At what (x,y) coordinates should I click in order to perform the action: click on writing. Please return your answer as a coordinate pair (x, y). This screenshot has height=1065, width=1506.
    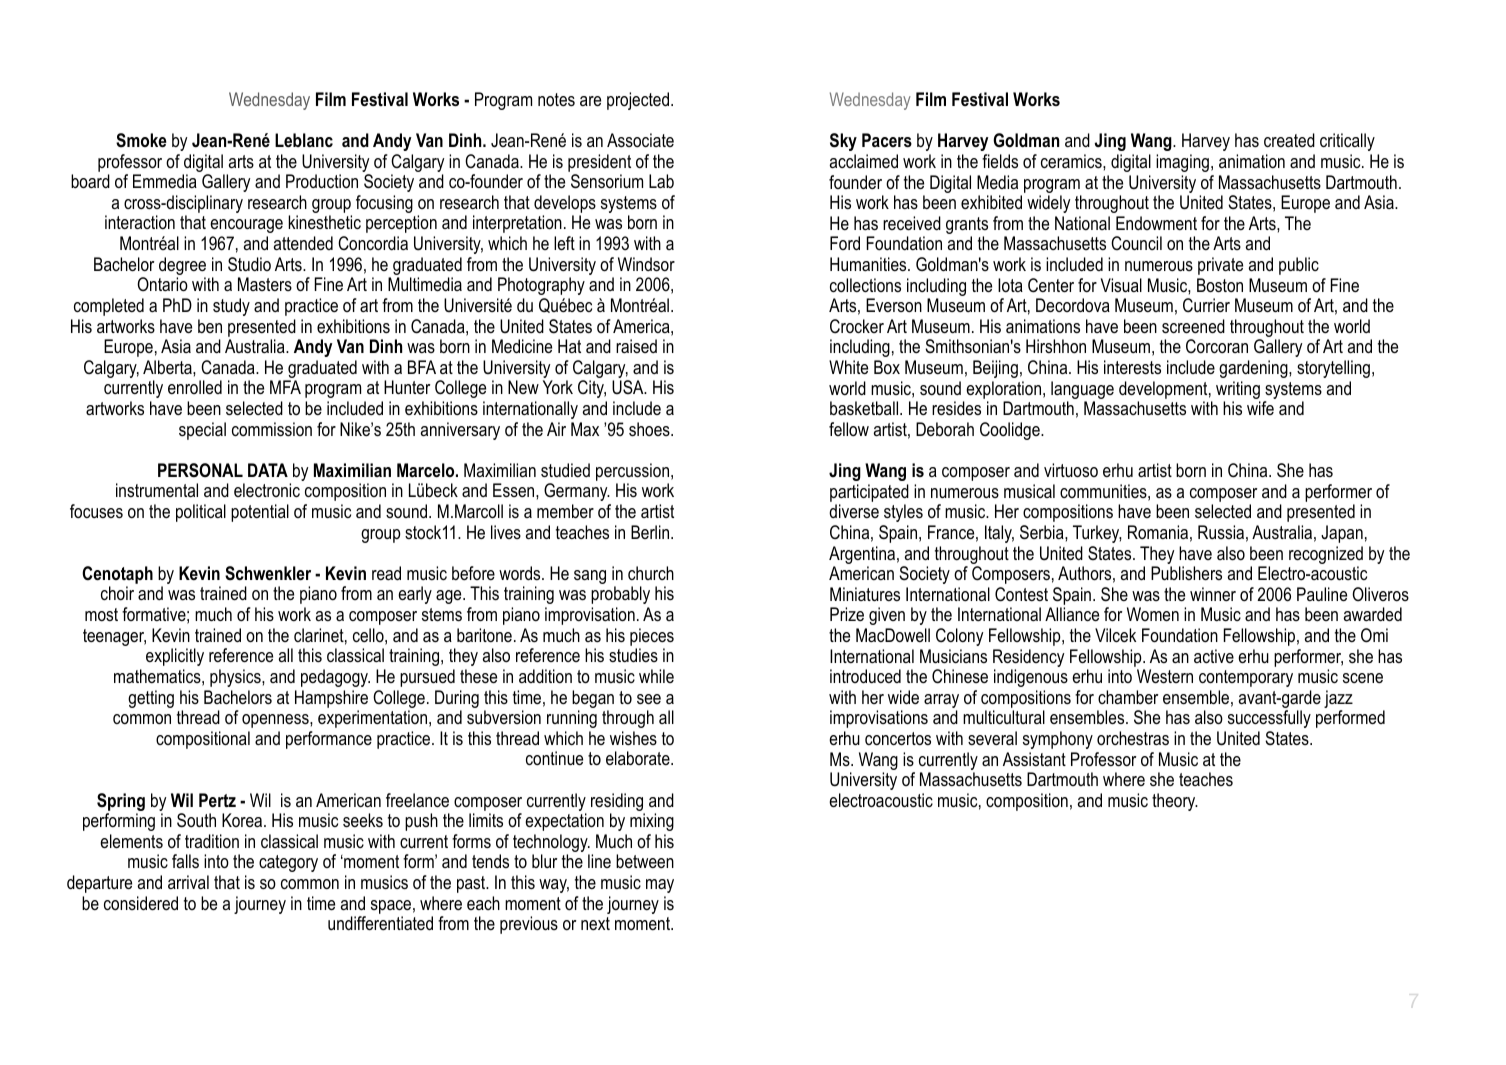
    Looking at the image, I should click on (1238, 391).
